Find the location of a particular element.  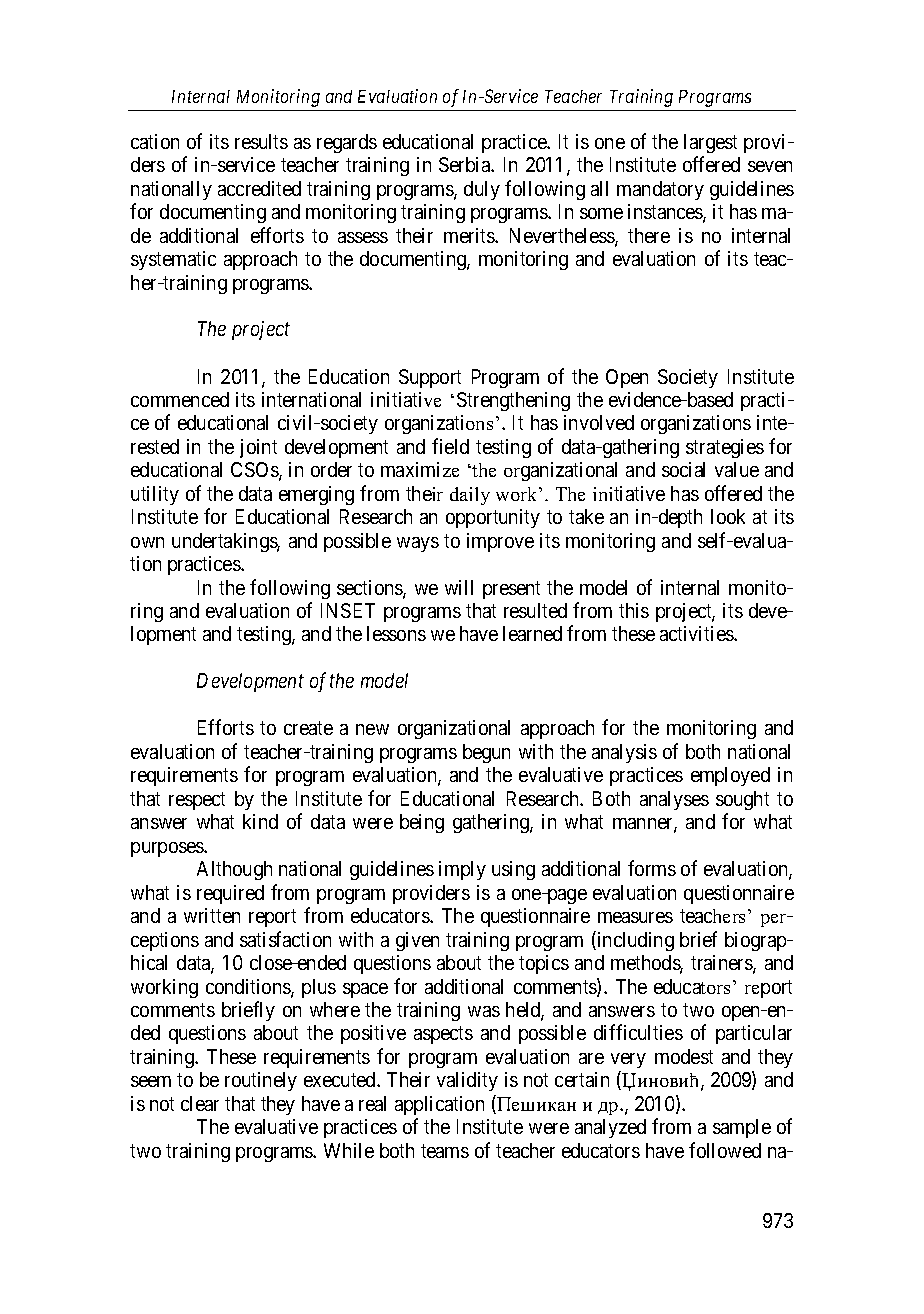

clear is located at coordinates (200, 1103).
